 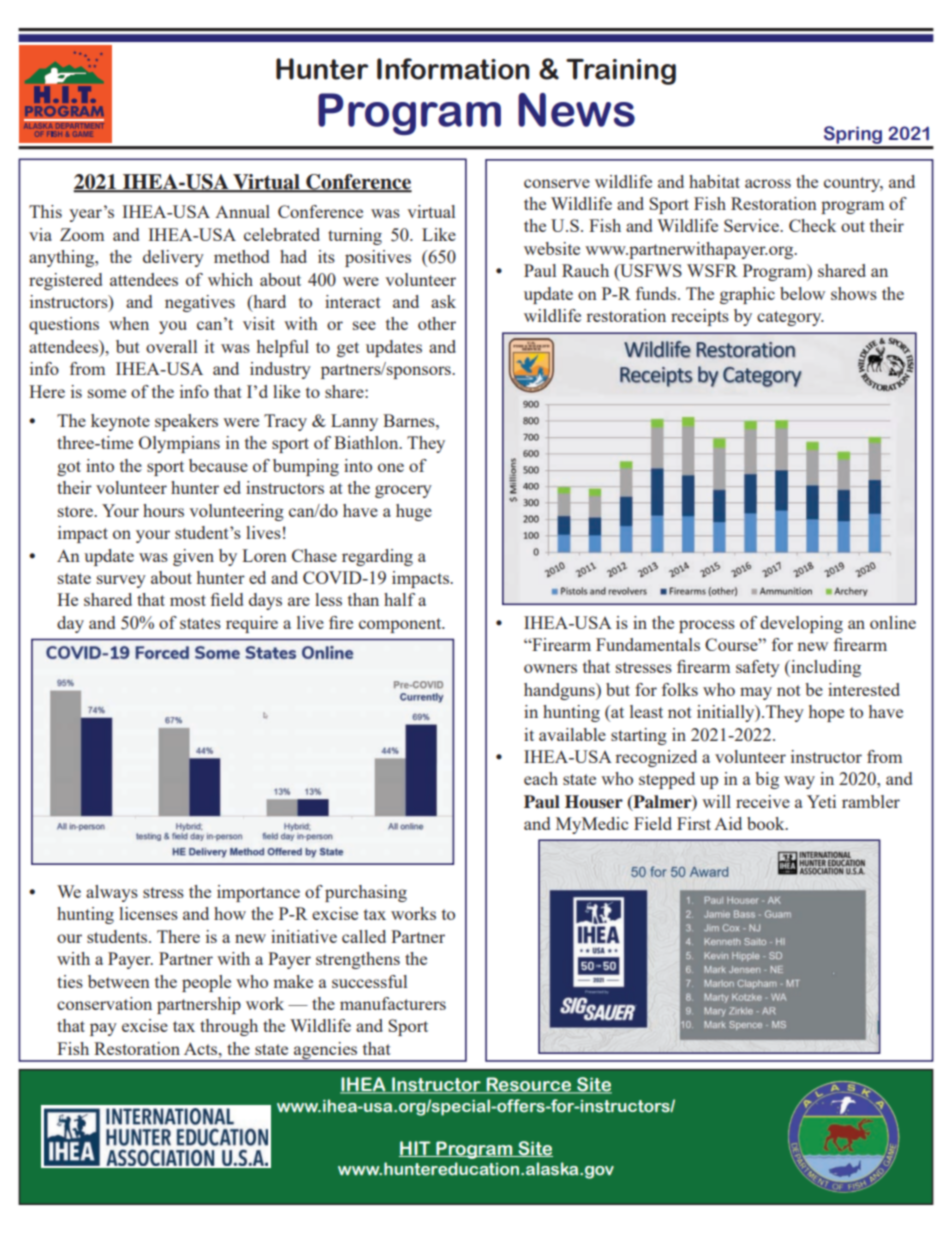 I want to click on always, so click(x=112, y=893).
